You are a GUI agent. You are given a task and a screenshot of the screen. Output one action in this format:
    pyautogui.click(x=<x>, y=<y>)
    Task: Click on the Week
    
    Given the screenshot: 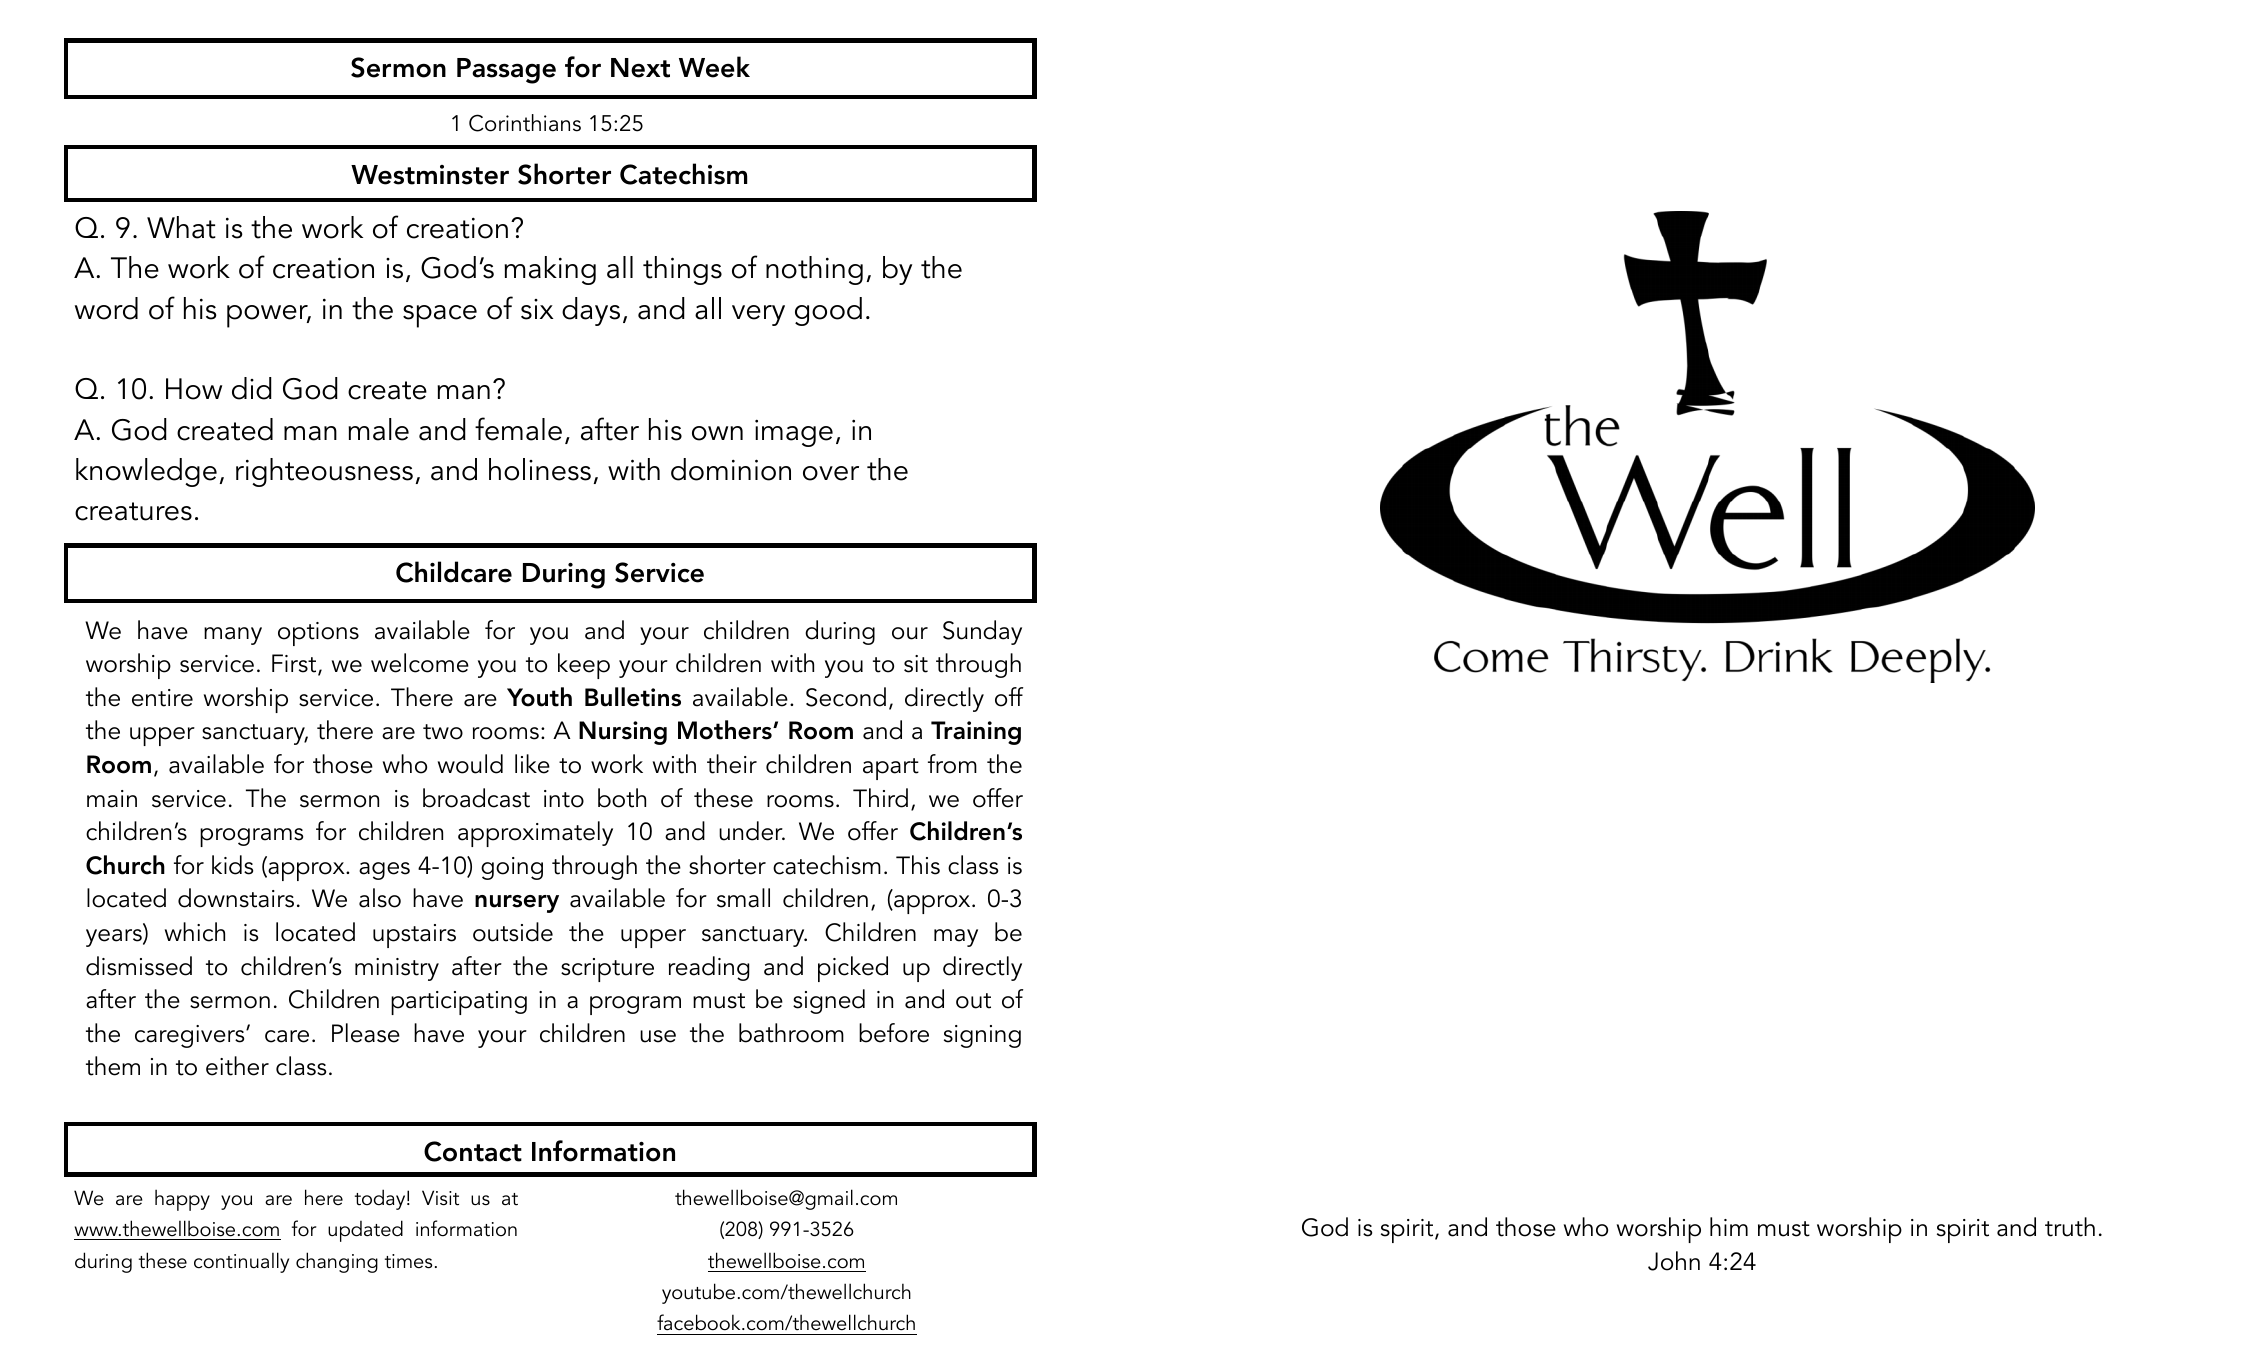 What is the action you would take?
    pyautogui.click(x=714, y=67)
